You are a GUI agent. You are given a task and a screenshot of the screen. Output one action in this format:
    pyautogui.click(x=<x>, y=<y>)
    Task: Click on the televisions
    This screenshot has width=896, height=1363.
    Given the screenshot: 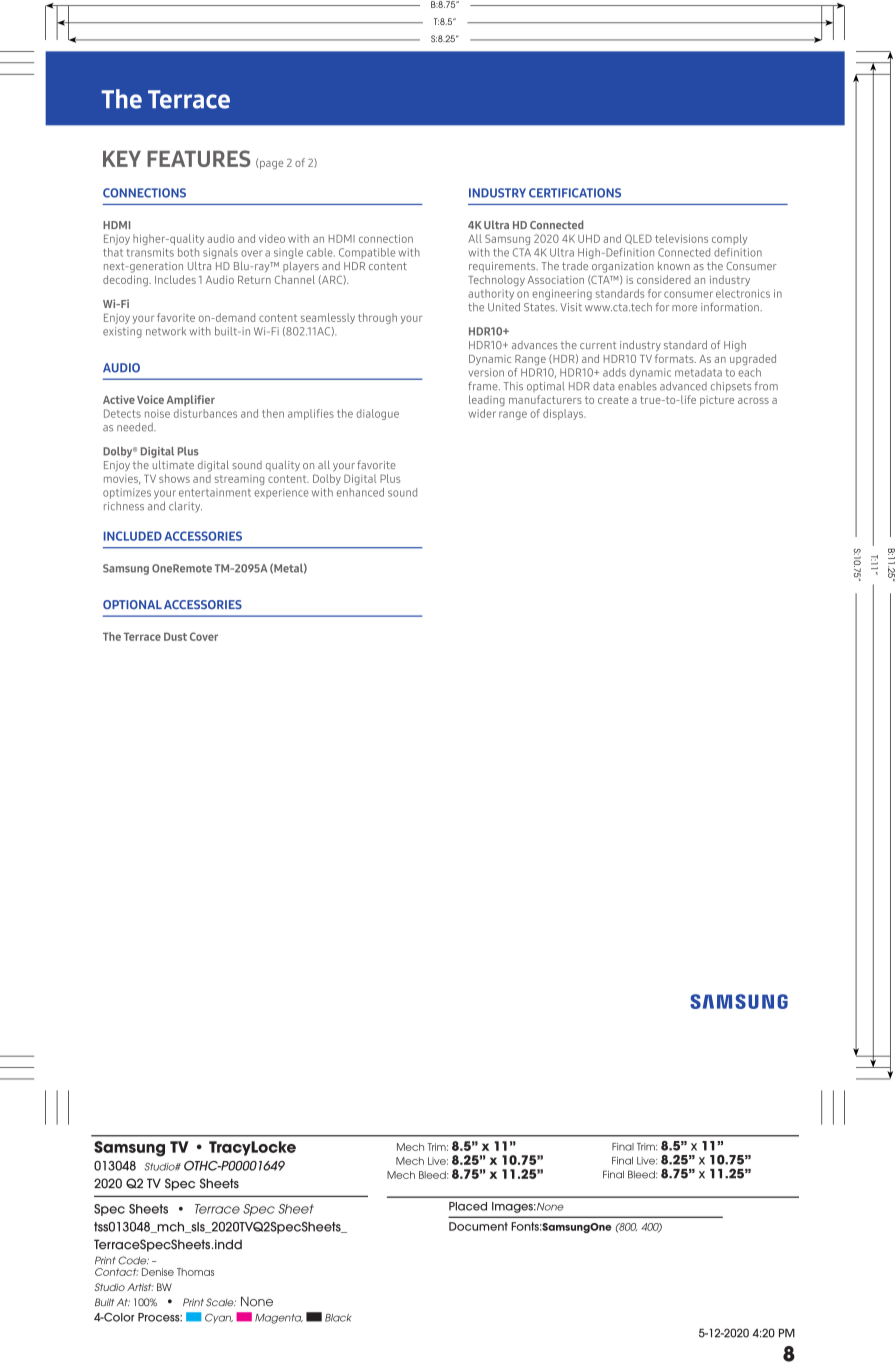 What is the action you would take?
    pyautogui.click(x=681, y=238)
